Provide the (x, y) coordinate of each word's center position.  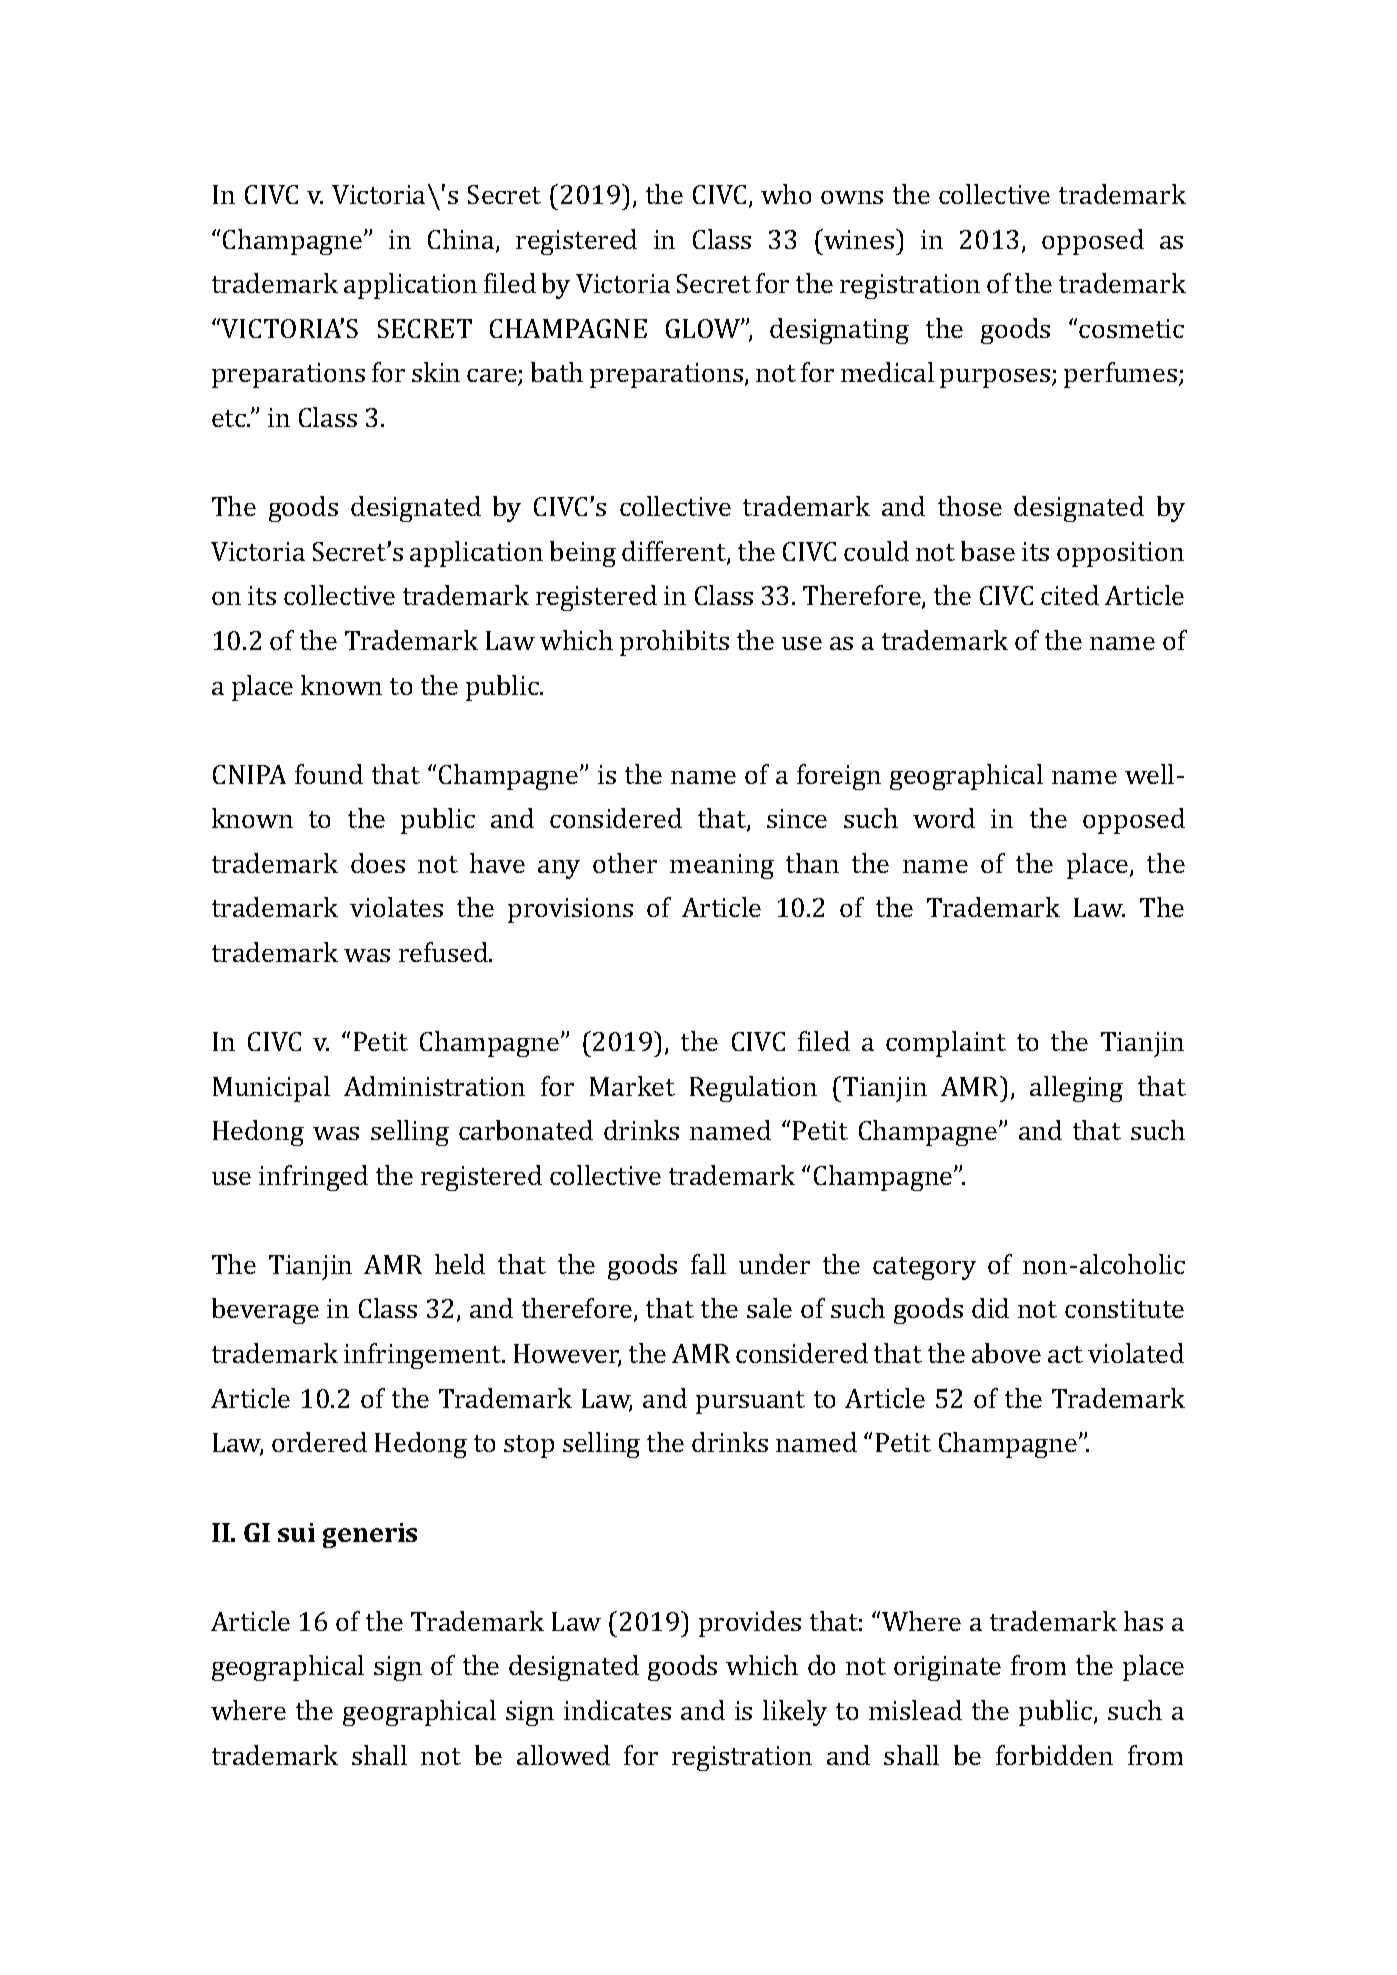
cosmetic (1131, 328)
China (462, 240)
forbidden (1054, 1755)
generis (370, 1535)
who (786, 194)
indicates (617, 1710)
